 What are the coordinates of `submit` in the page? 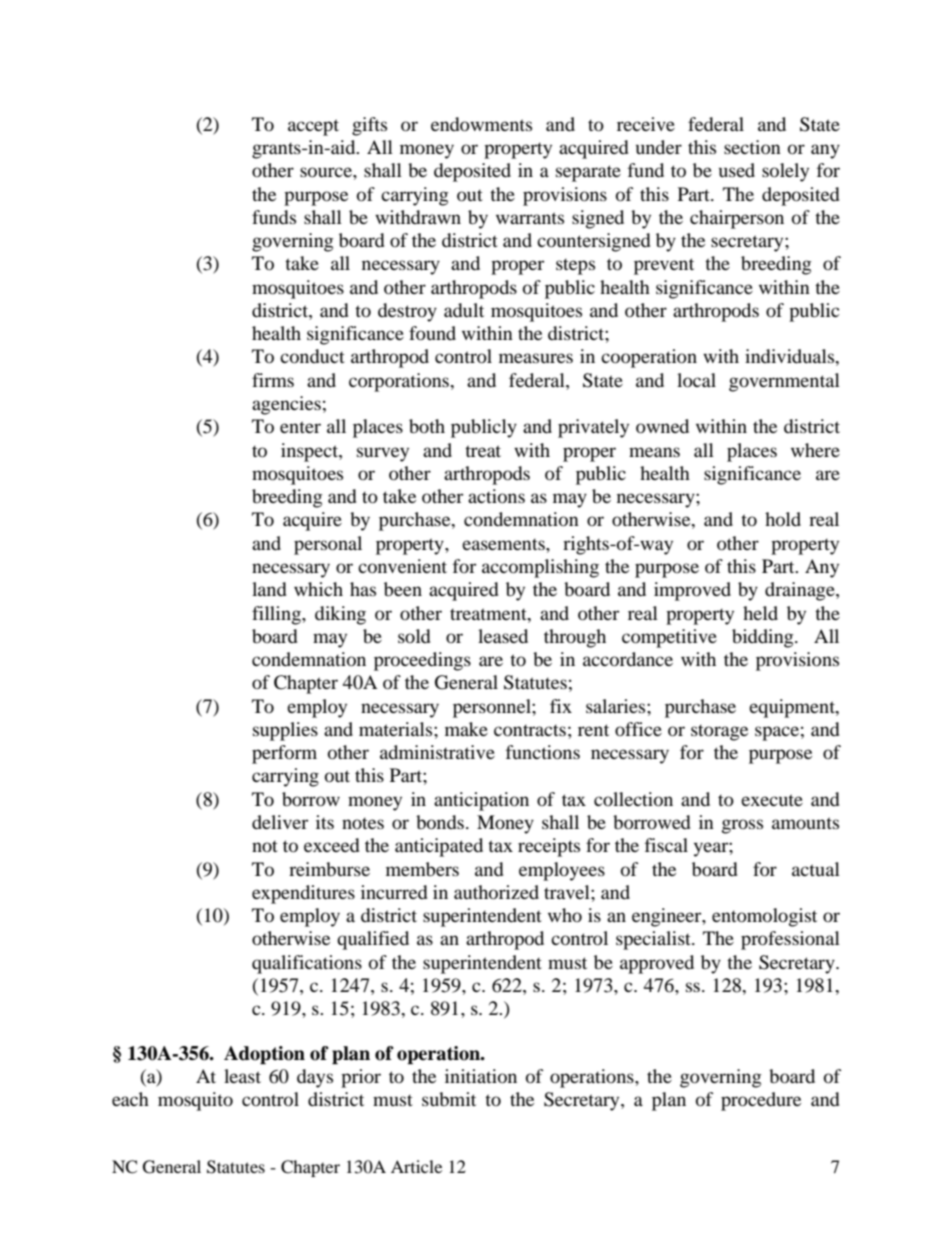 It's located at (449, 1099).
